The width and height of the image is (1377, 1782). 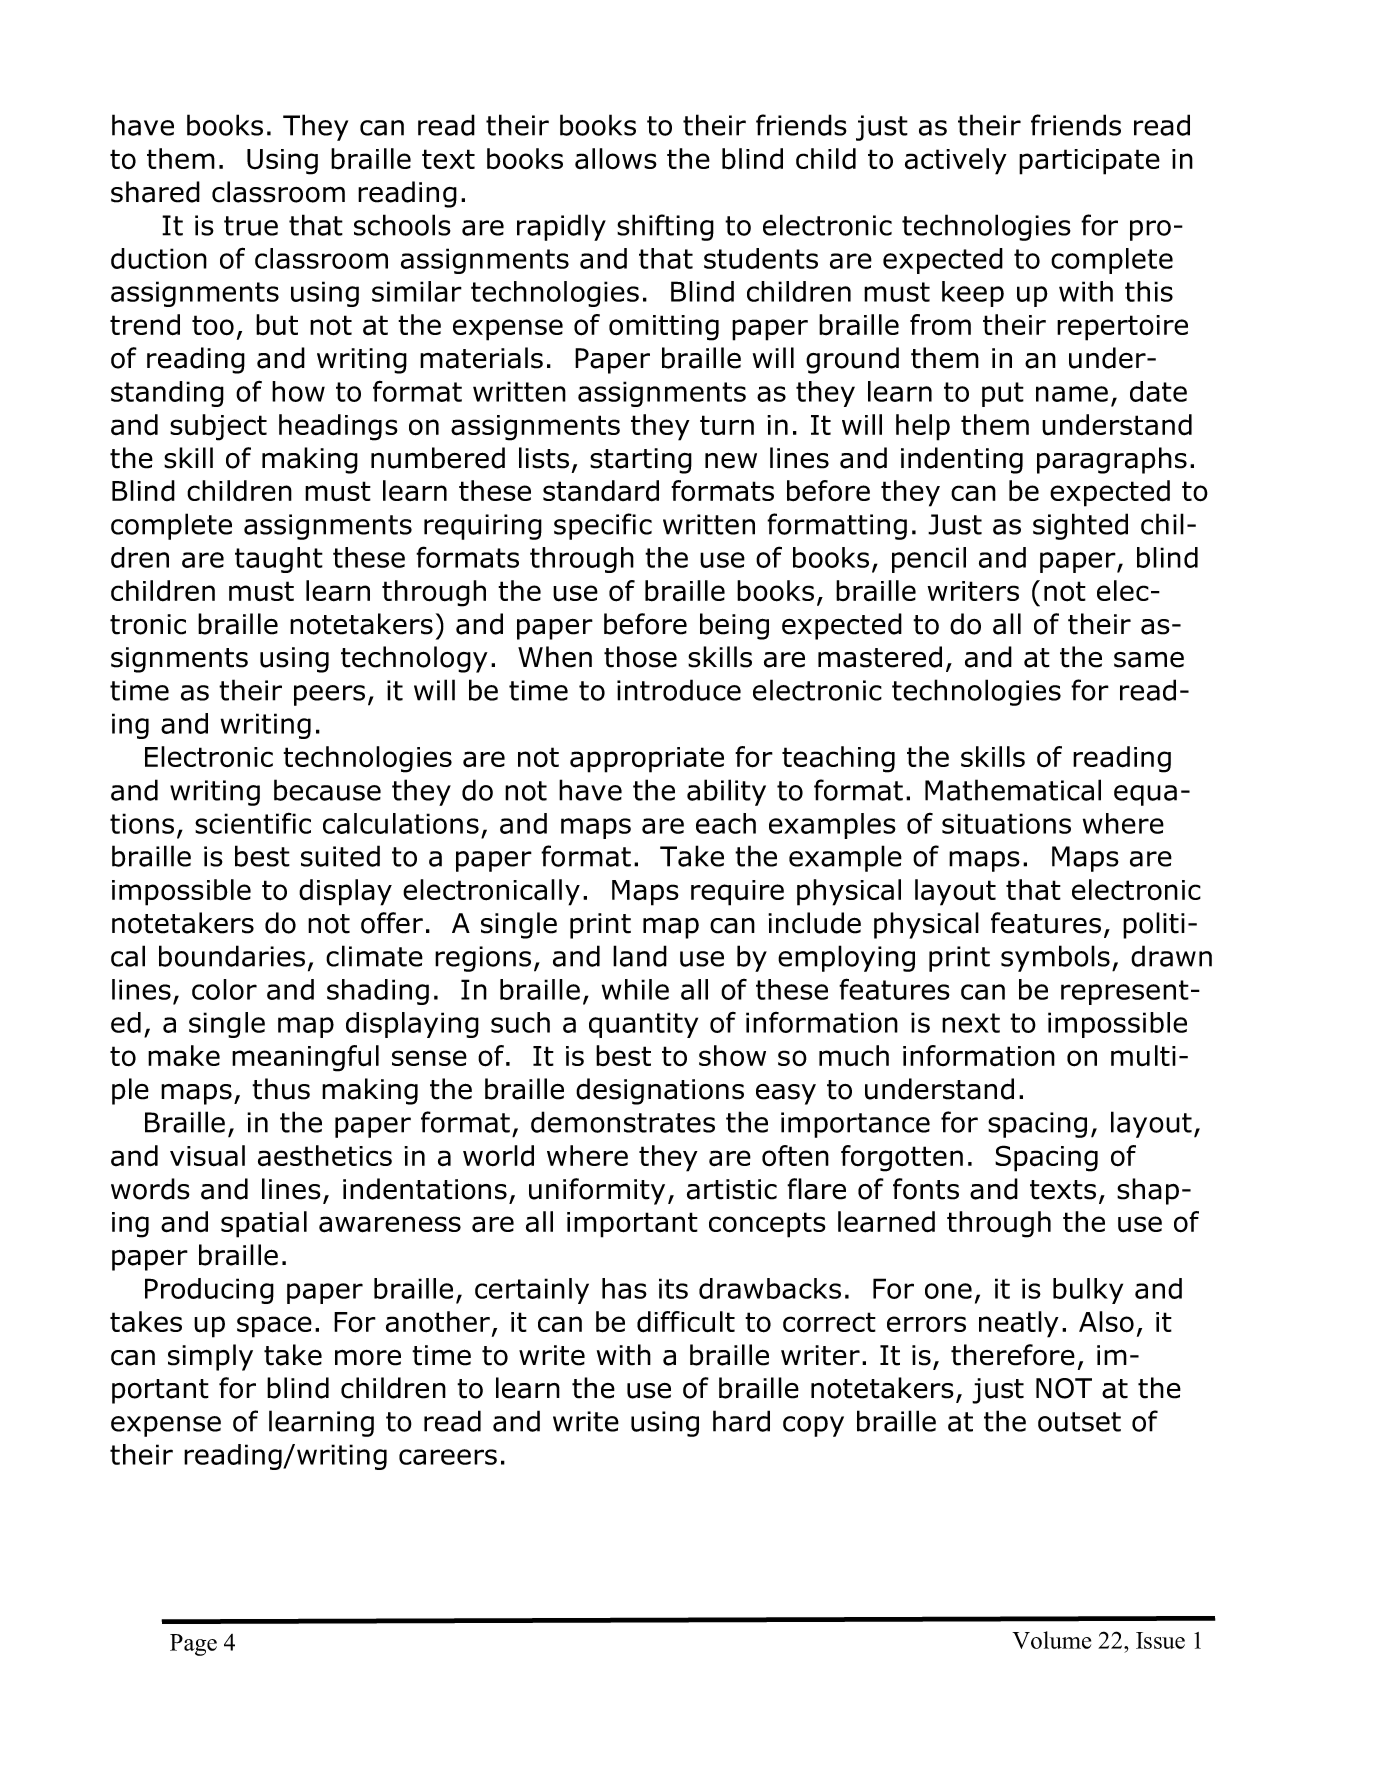 I want to click on shifting, so click(x=665, y=227).
